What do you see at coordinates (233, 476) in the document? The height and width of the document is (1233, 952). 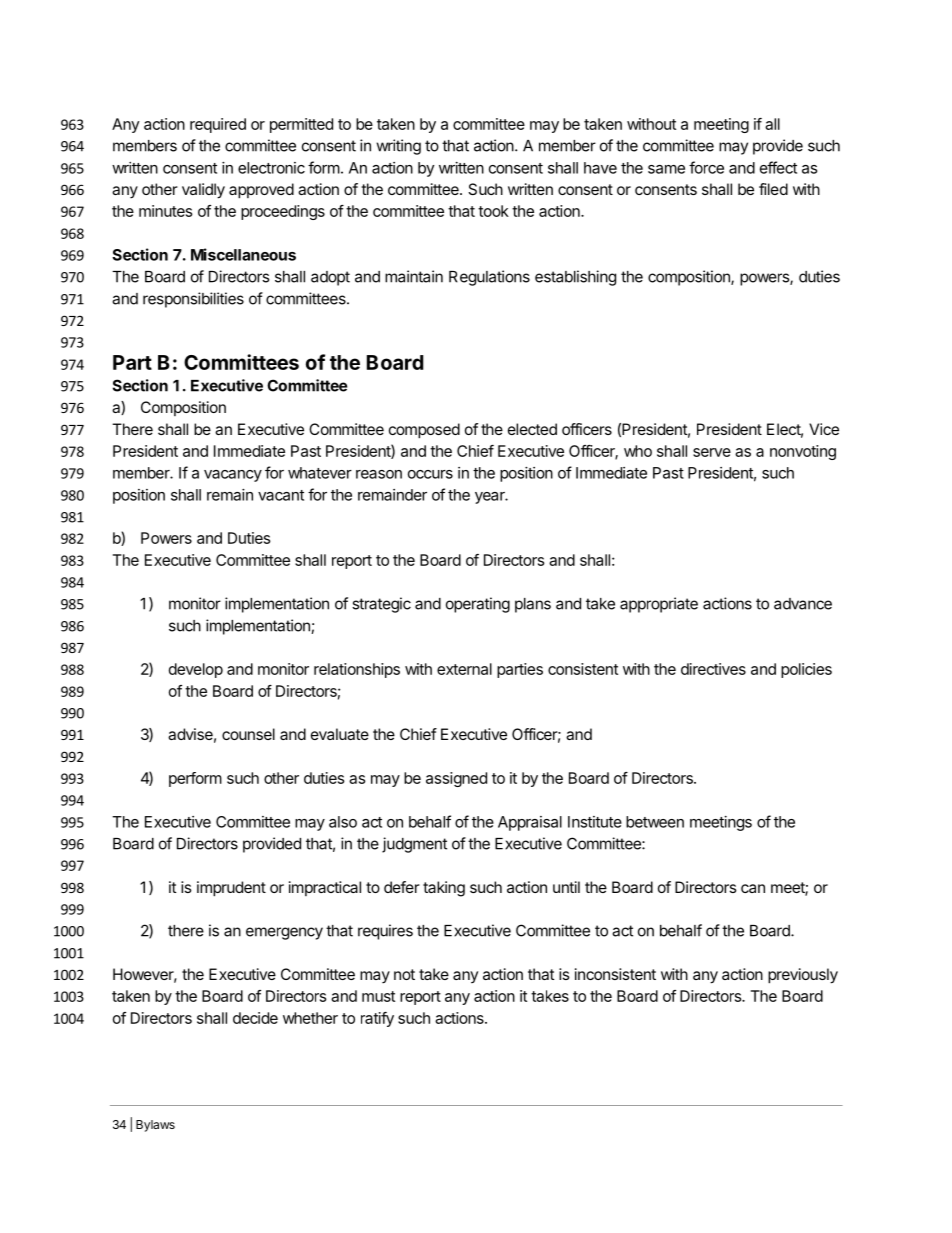 I see `vacancy` at bounding box center [233, 476].
